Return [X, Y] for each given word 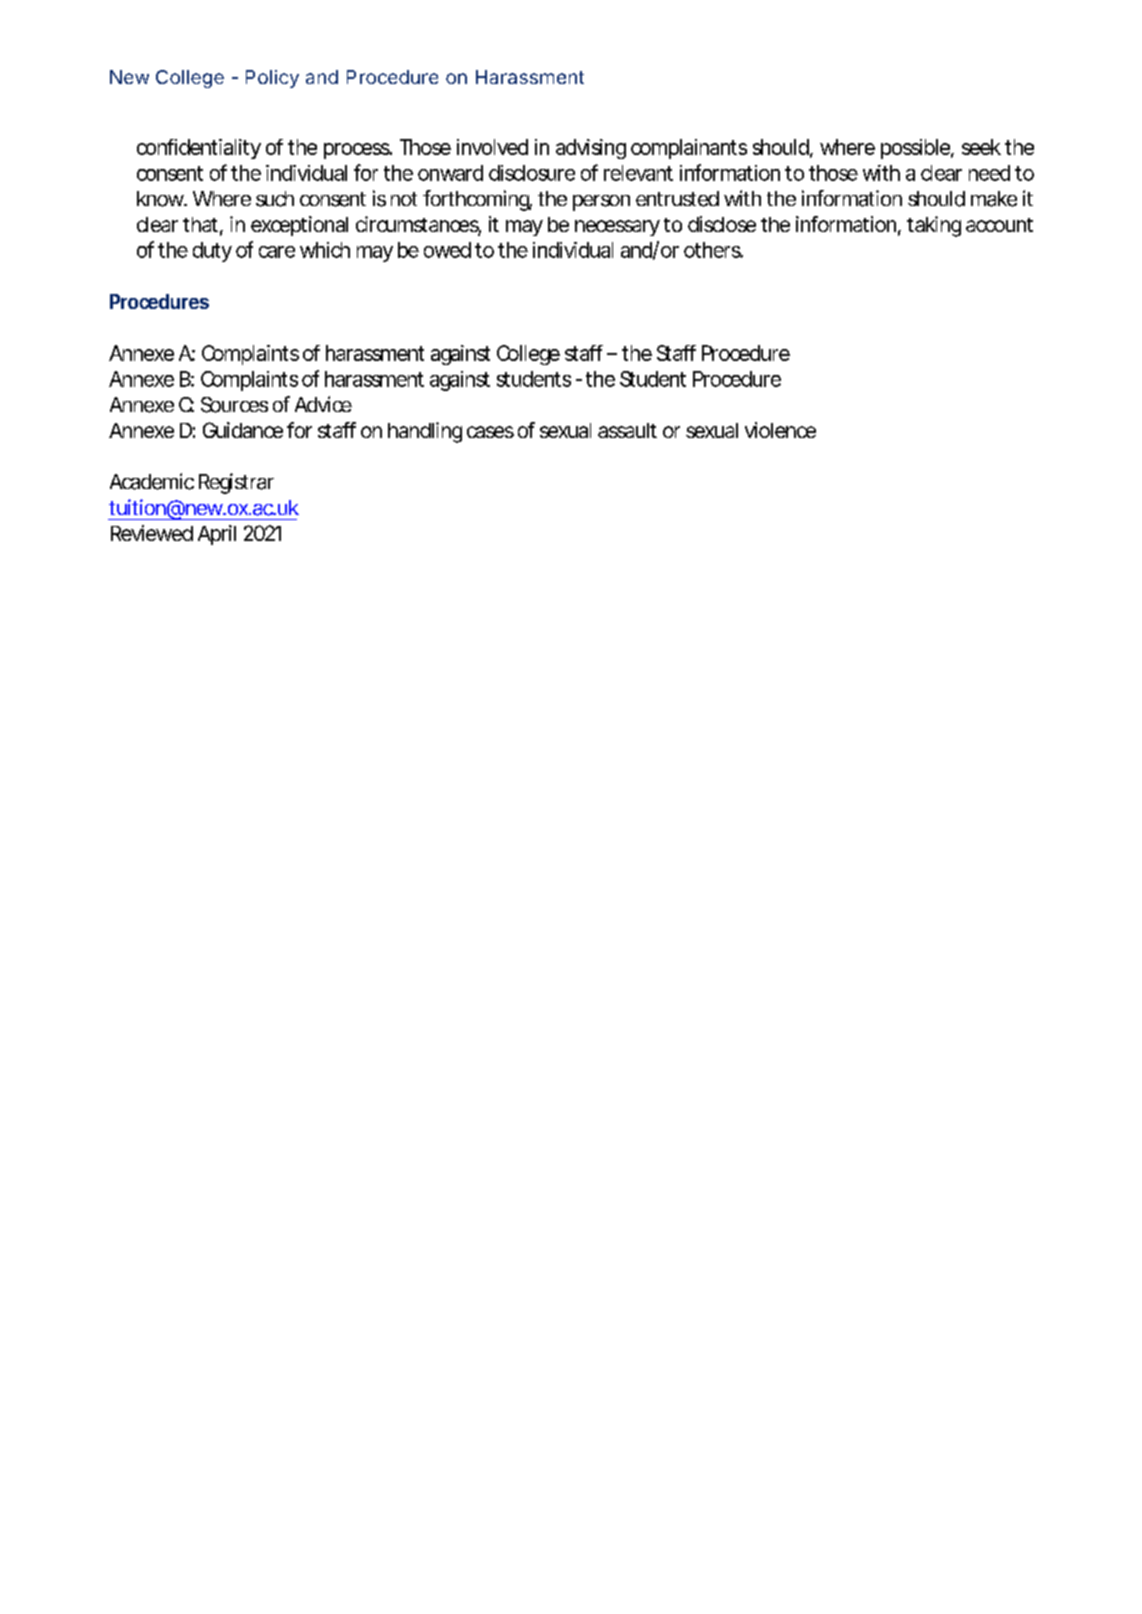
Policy [272, 79]
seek [981, 147]
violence [780, 430]
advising [591, 149]
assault [627, 430]
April [217, 535]
